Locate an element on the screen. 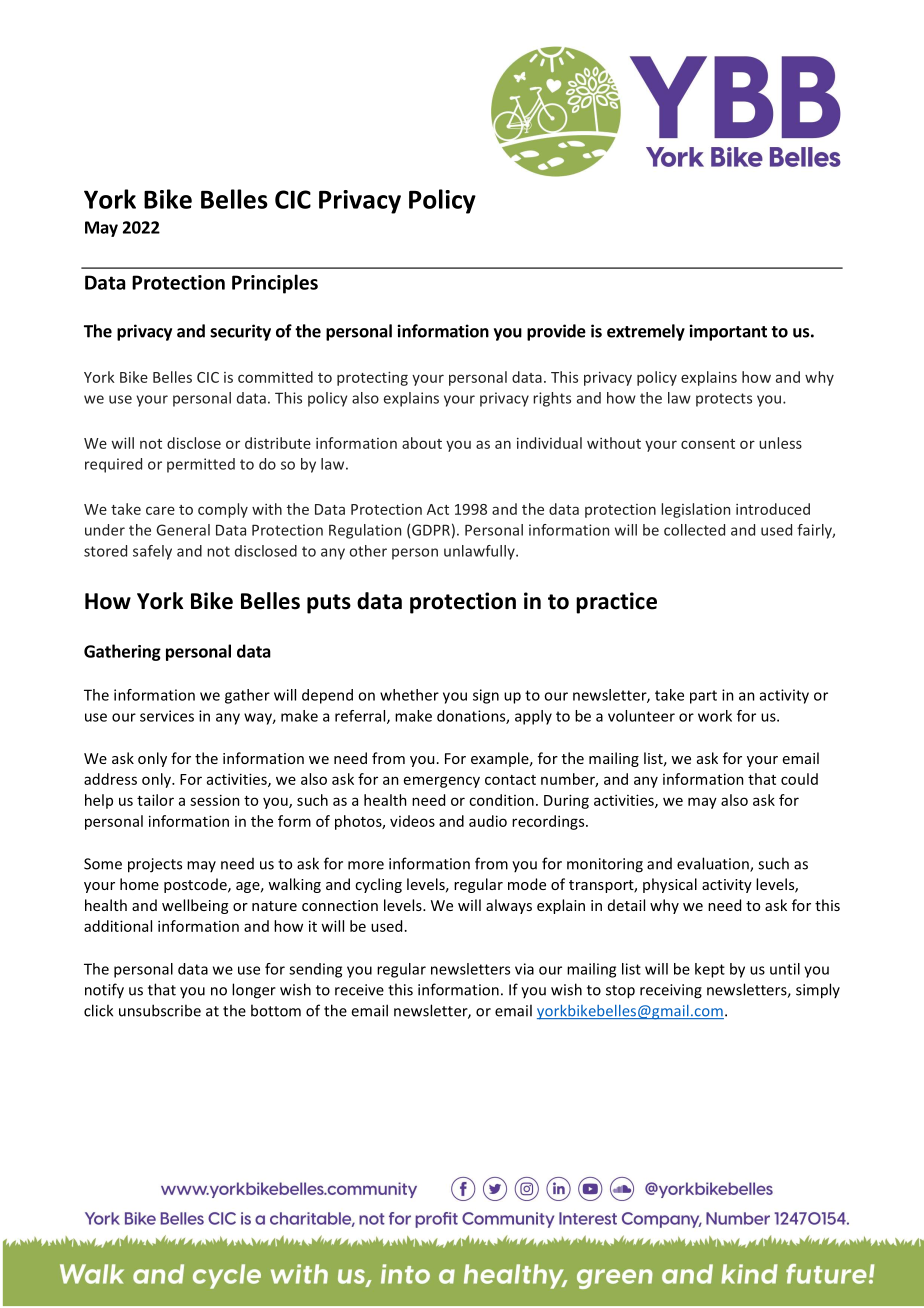 This screenshot has height=1308, width=924. emergency is located at coordinates (442, 782).
